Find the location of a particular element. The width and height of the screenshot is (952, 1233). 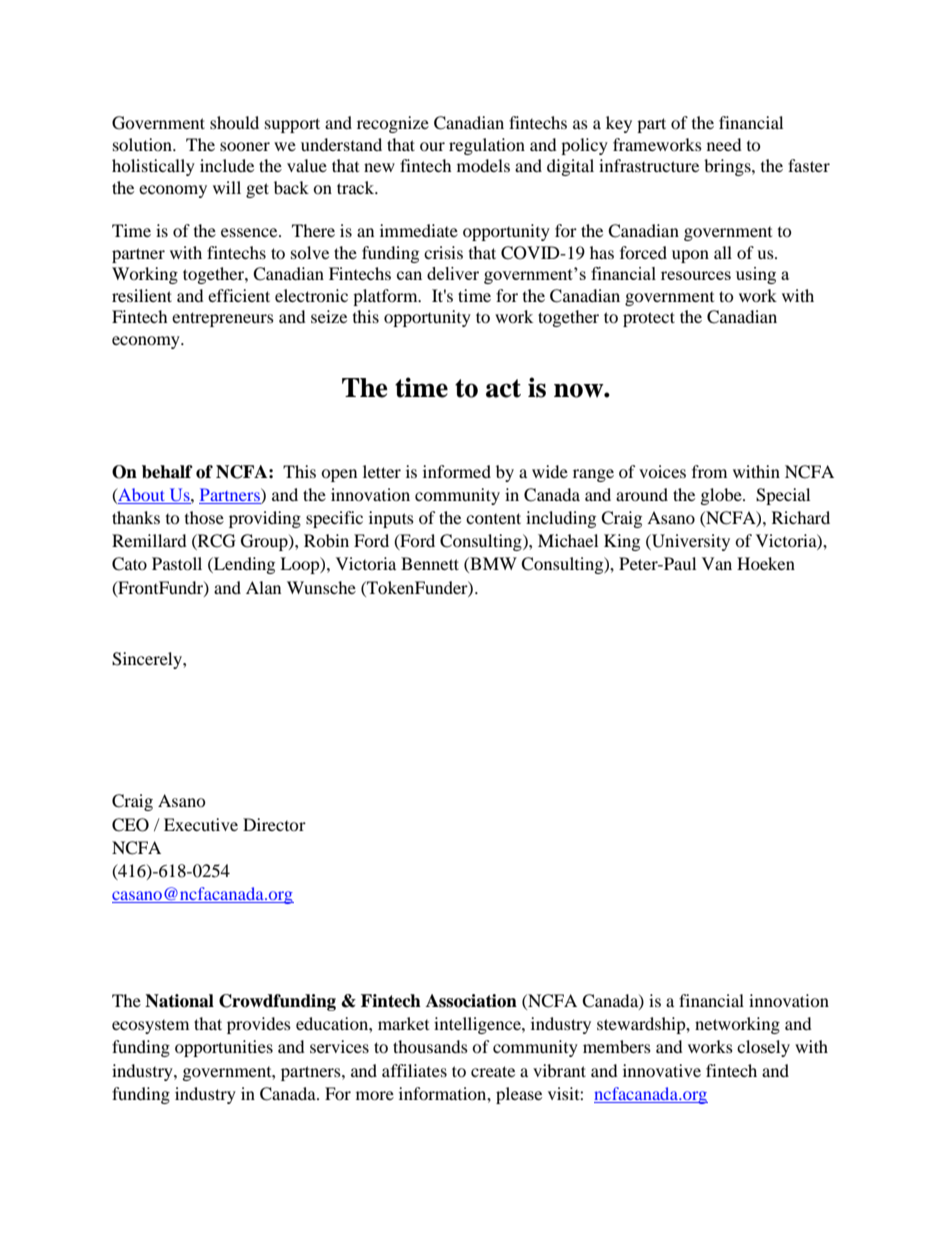

Director is located at coordinates (274, 824).
